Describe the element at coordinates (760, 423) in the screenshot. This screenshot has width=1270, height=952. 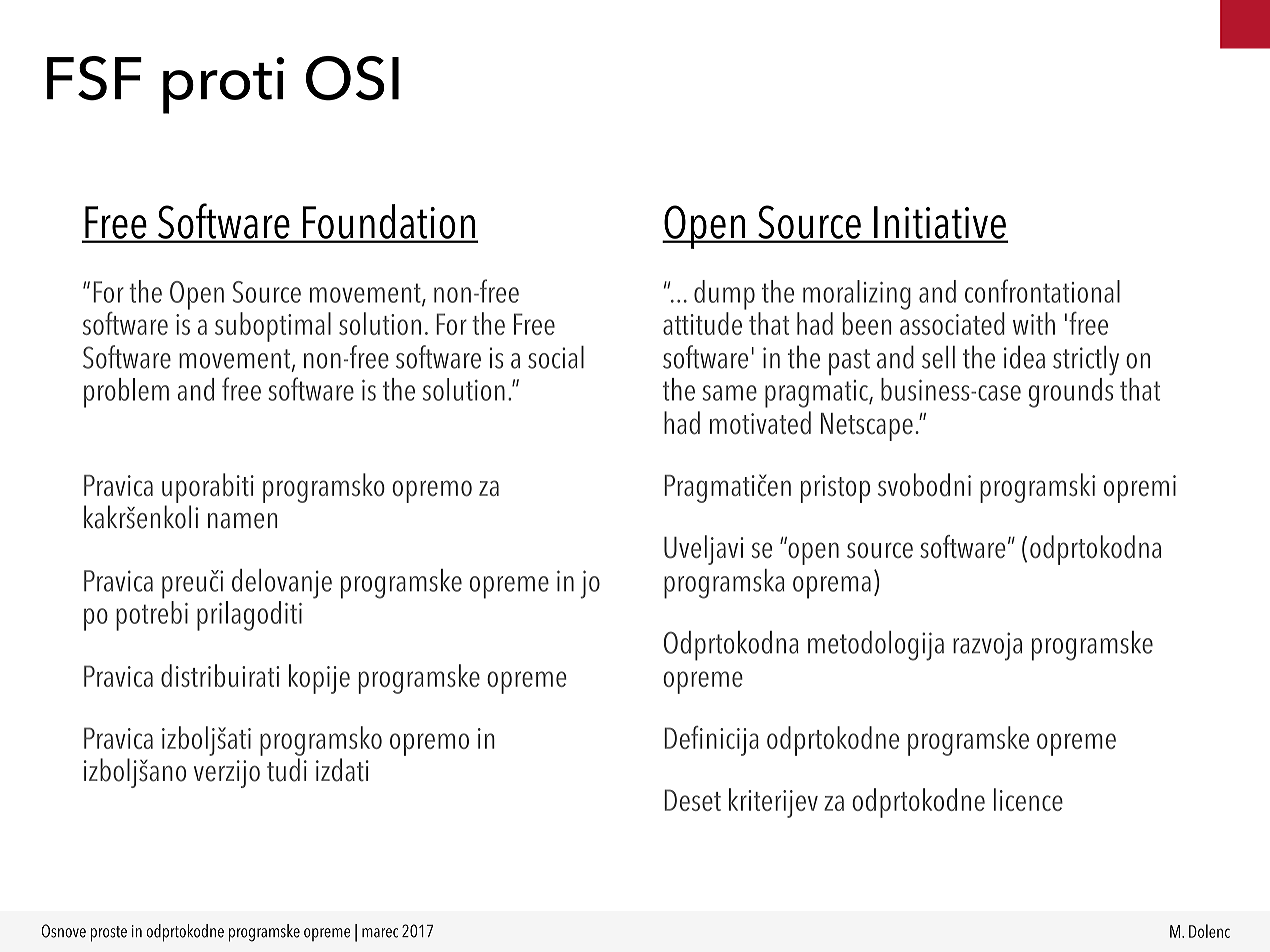
I see `motivated` at that location.
